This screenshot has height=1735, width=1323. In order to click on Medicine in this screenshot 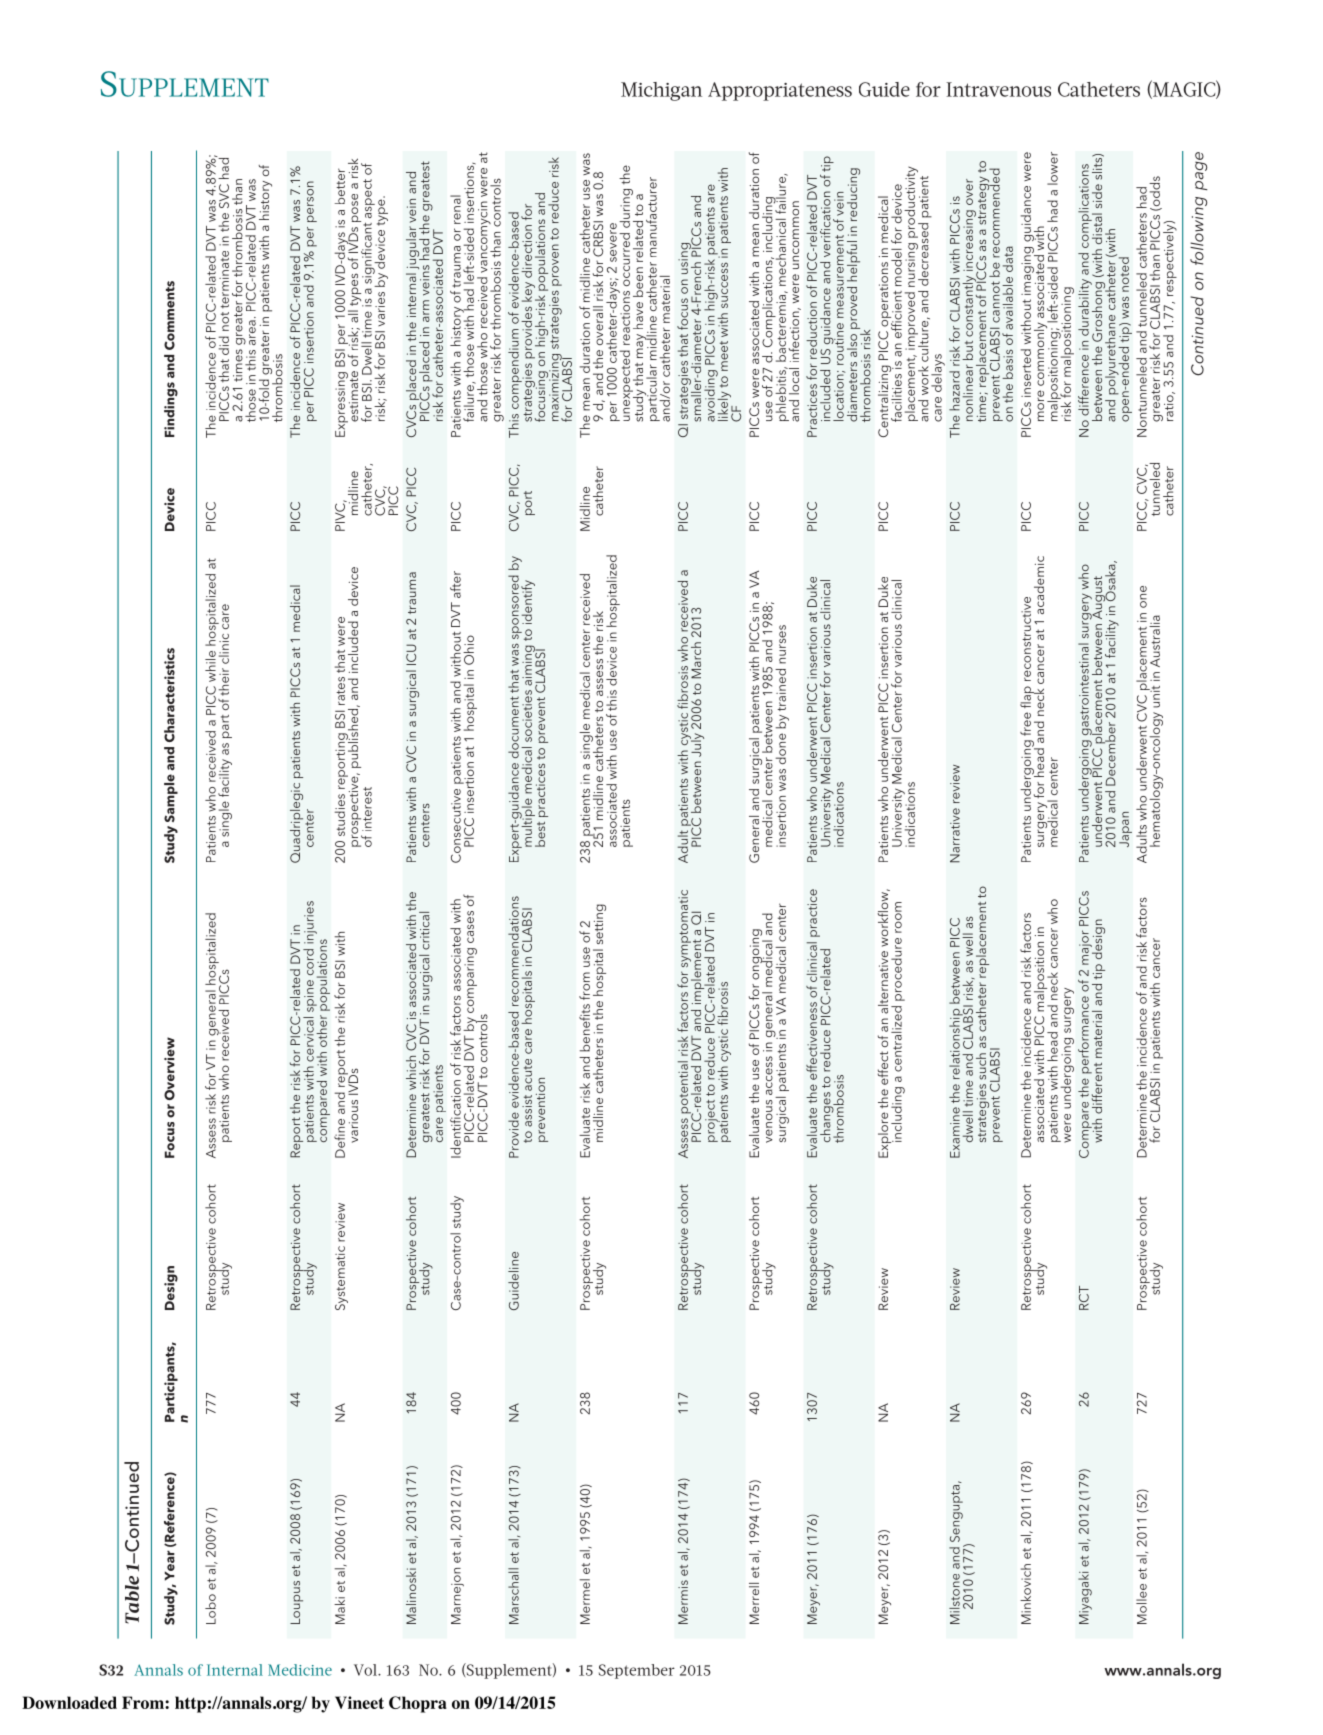, I will do `click(300, 1670)`.
